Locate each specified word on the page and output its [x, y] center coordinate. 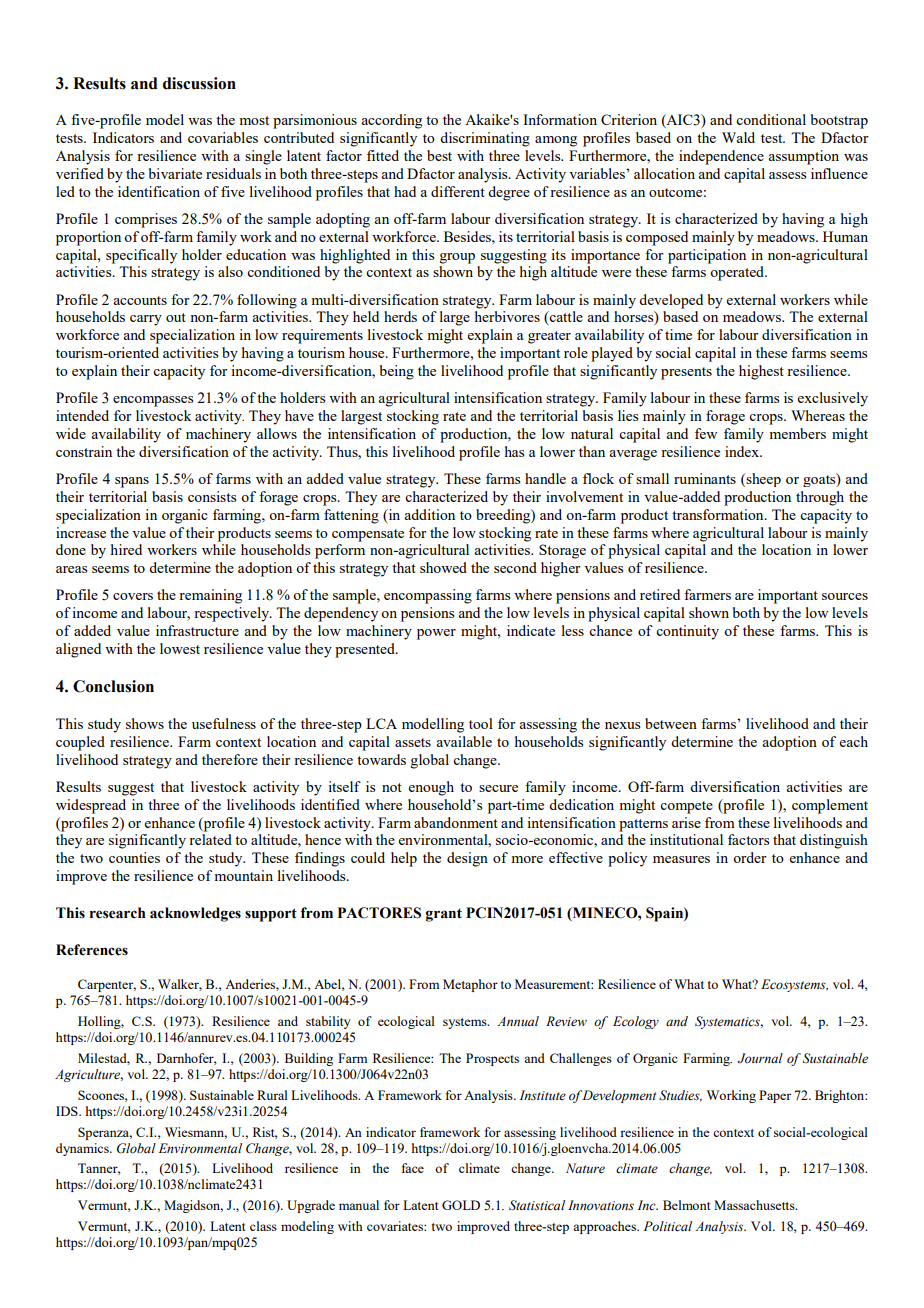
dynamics [83, 1149]
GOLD [461, 1205]
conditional [771, 119]
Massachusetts [755, 1205]
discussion [199, 83]
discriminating [485, 139]
